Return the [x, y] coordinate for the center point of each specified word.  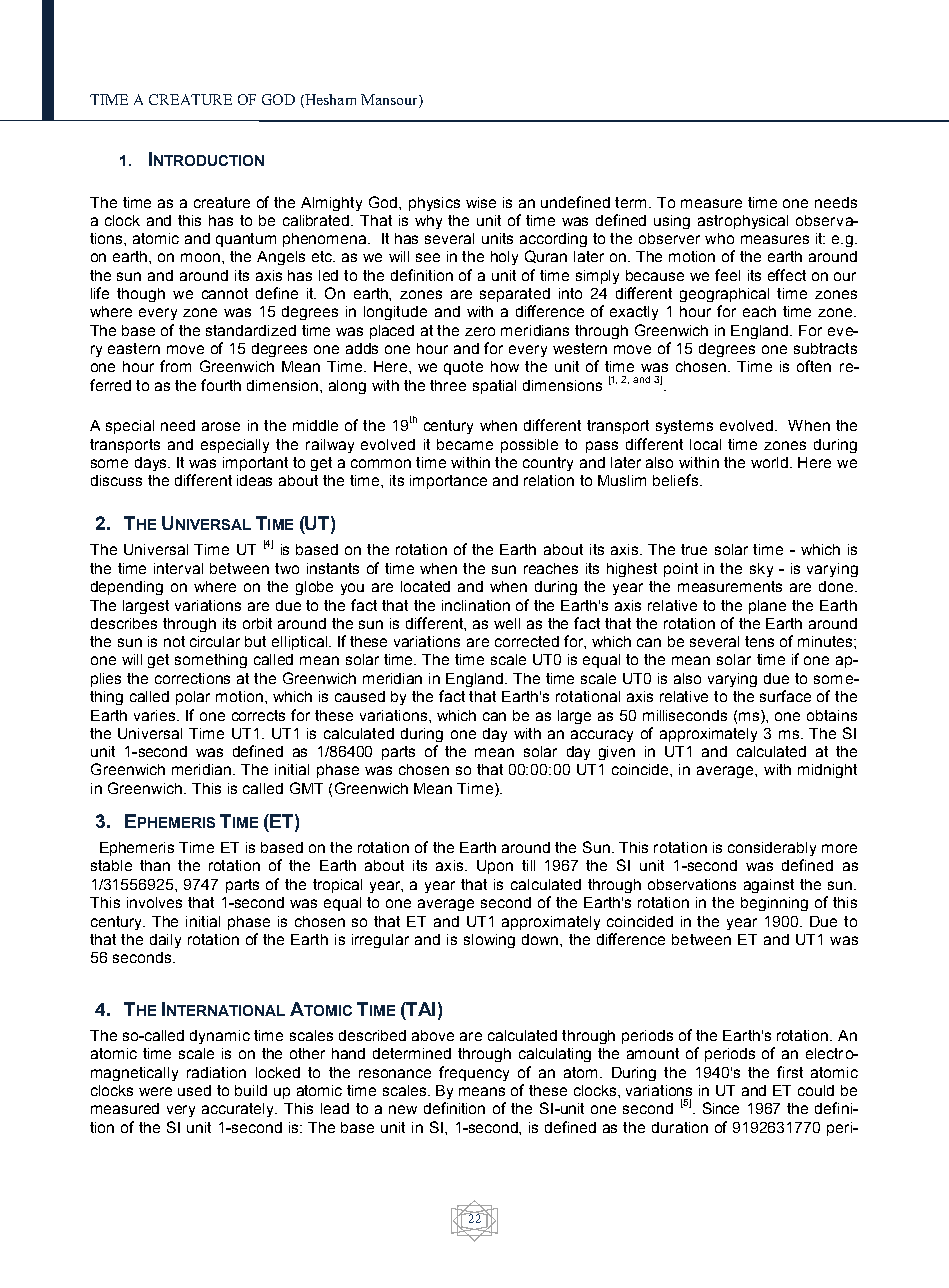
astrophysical [743, 222]
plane [767, 607]
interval [178, 568]
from [175, 366]
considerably [772, 849]
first [790, 1072]
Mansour [390, 99]
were [155, 1091]
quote [463, 368]
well [507, 623]
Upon [495, 867]
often [814, 366]
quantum [246, 240]
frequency [474, 1073]
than [155, 865]
